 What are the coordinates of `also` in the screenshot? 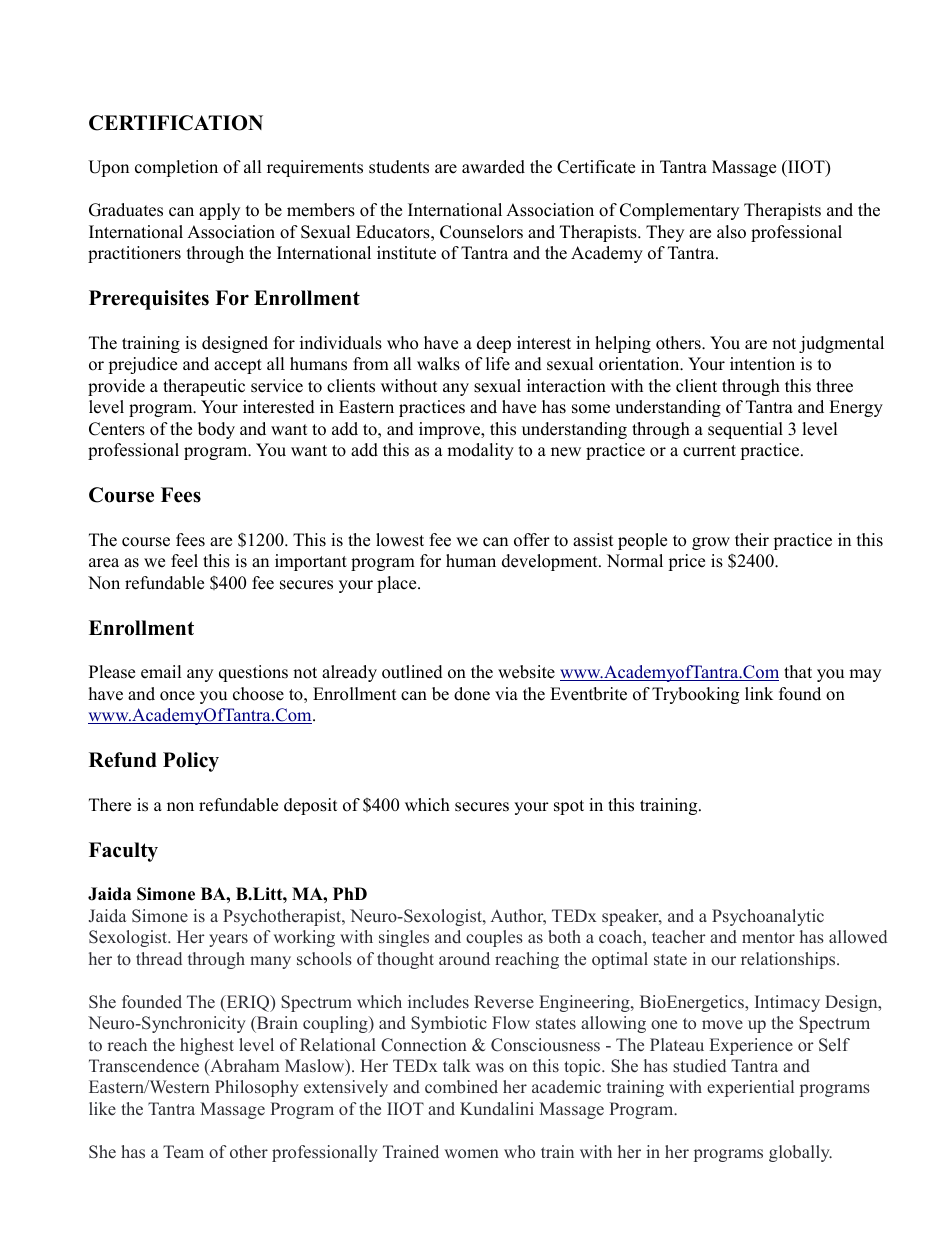 It's located at (731, 232).
